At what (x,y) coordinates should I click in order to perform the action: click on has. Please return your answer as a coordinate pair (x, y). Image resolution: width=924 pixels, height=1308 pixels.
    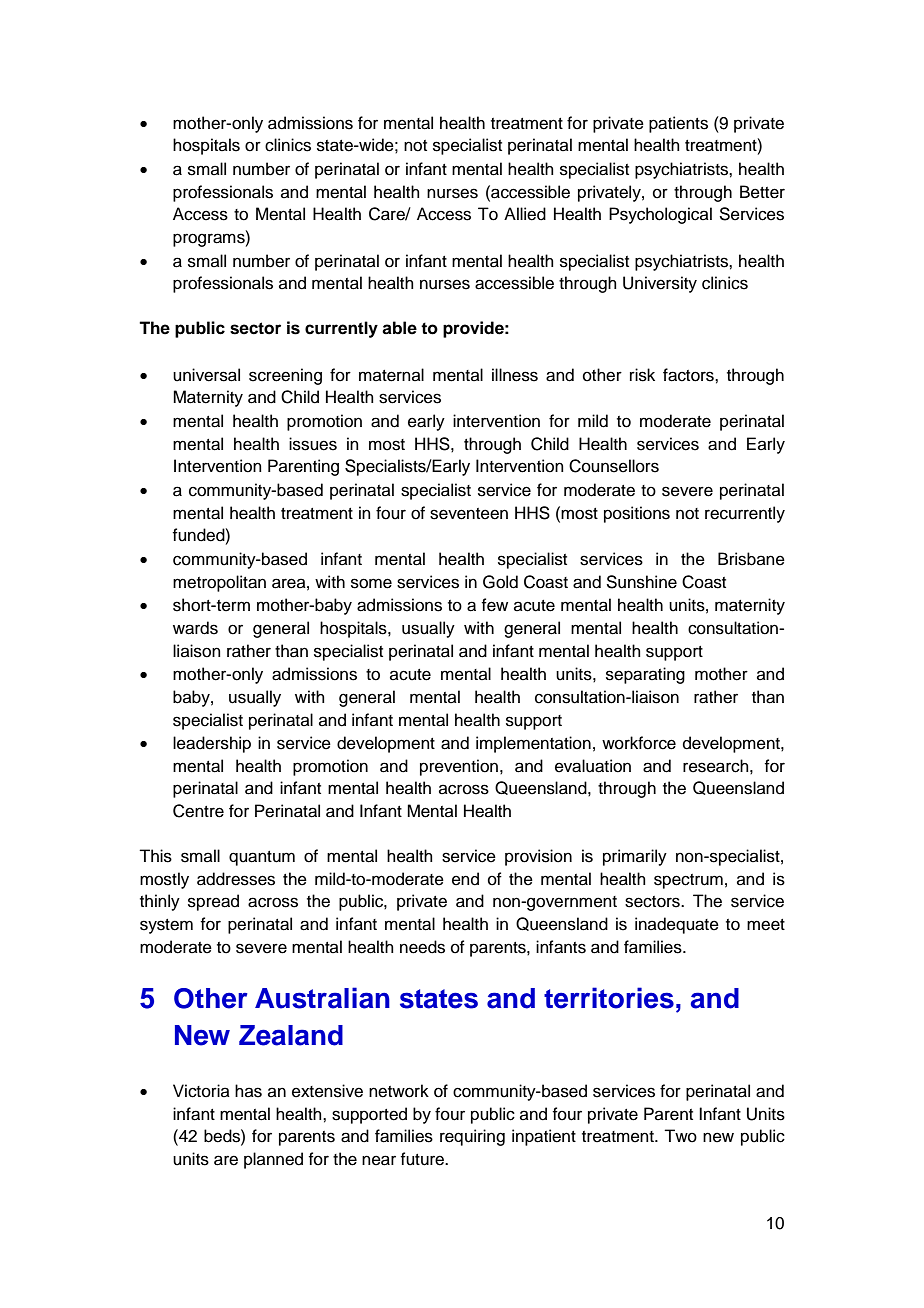
    Looking at the image, I should click on (248, 1091).
